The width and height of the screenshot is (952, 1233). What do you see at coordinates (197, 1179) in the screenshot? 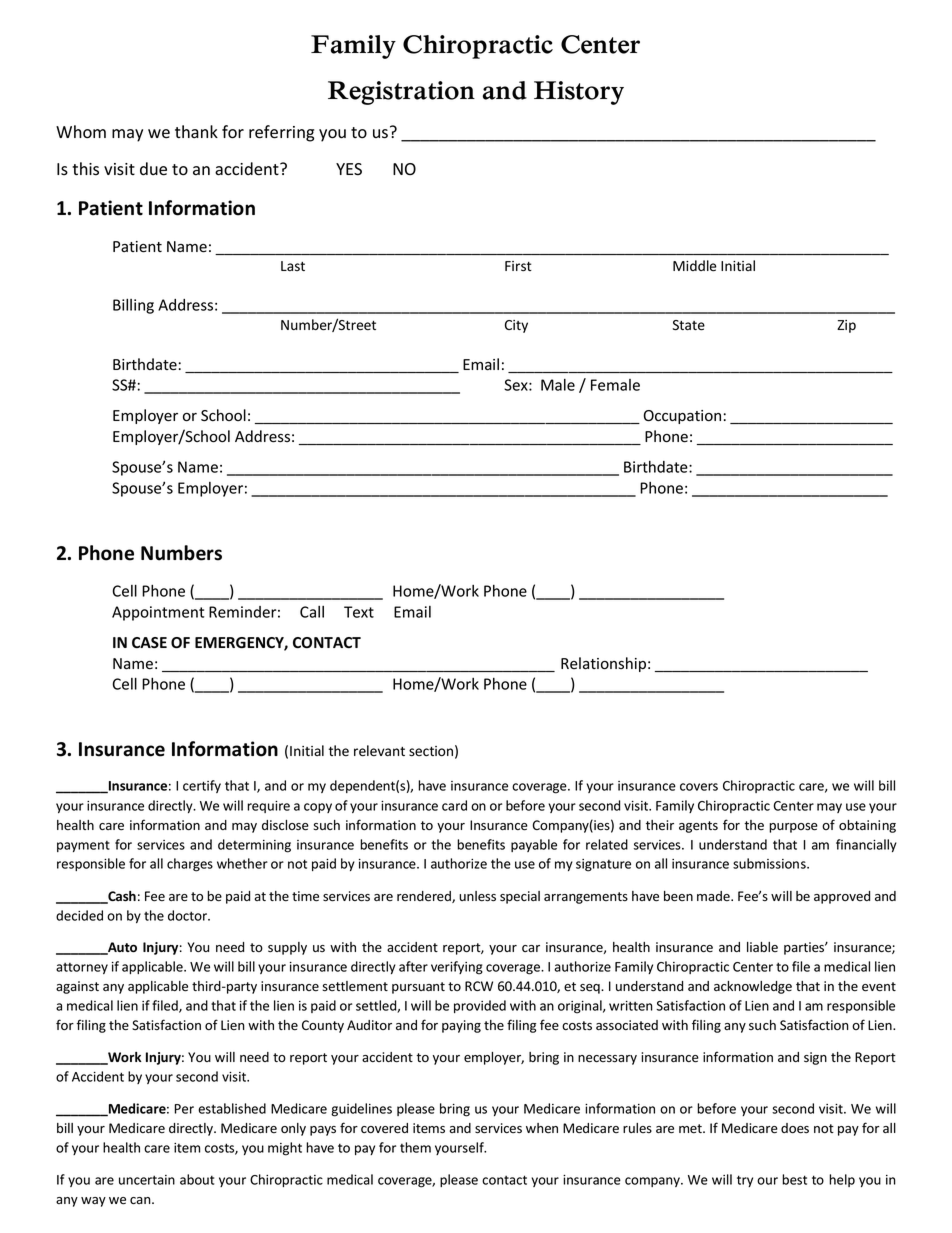
I see `about` at bounding box center [197, 1179].
